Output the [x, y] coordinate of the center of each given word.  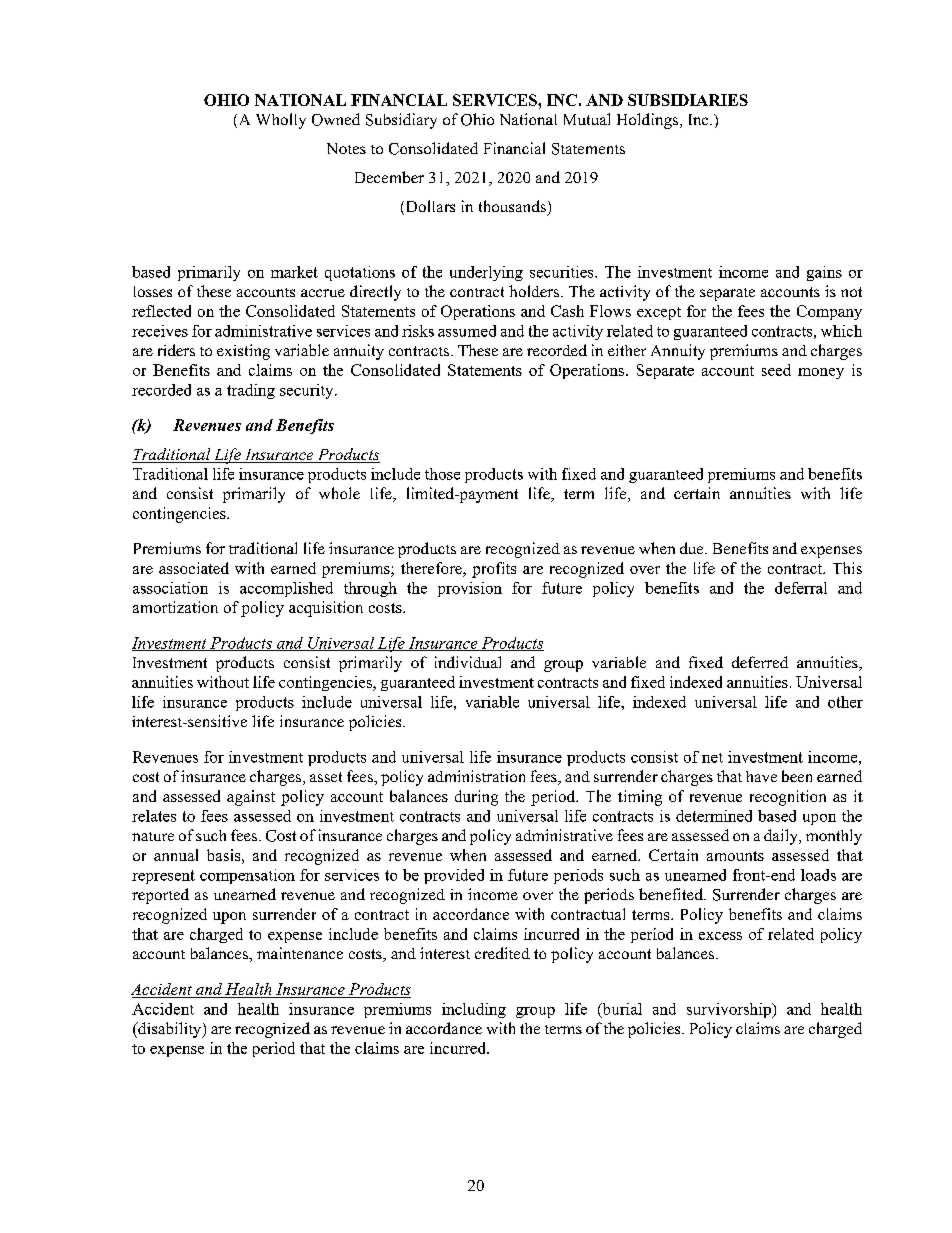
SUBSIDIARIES [688, 100]
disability [170, 1030]
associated [194, 568]
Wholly [281, 121]
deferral [801, 588]
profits [494, 570]
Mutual [587, 119]
